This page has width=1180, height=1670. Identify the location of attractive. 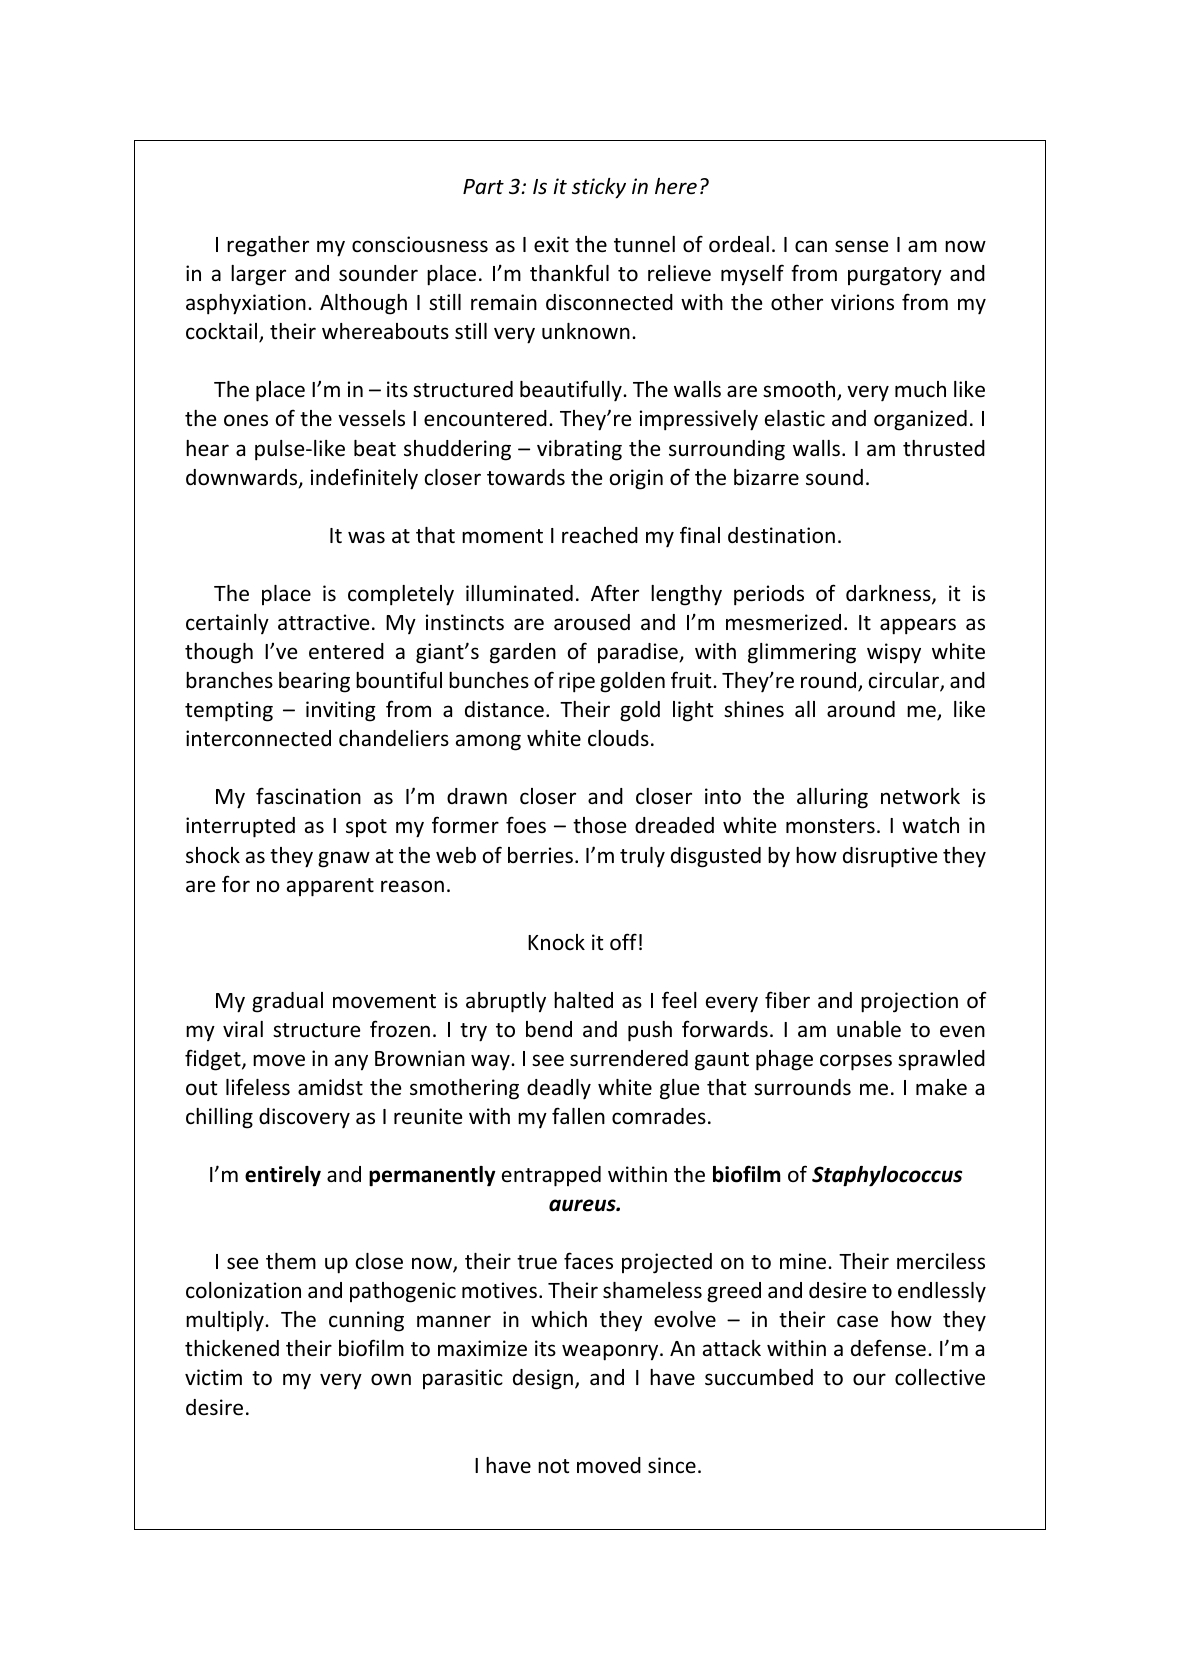
(323, 622).
